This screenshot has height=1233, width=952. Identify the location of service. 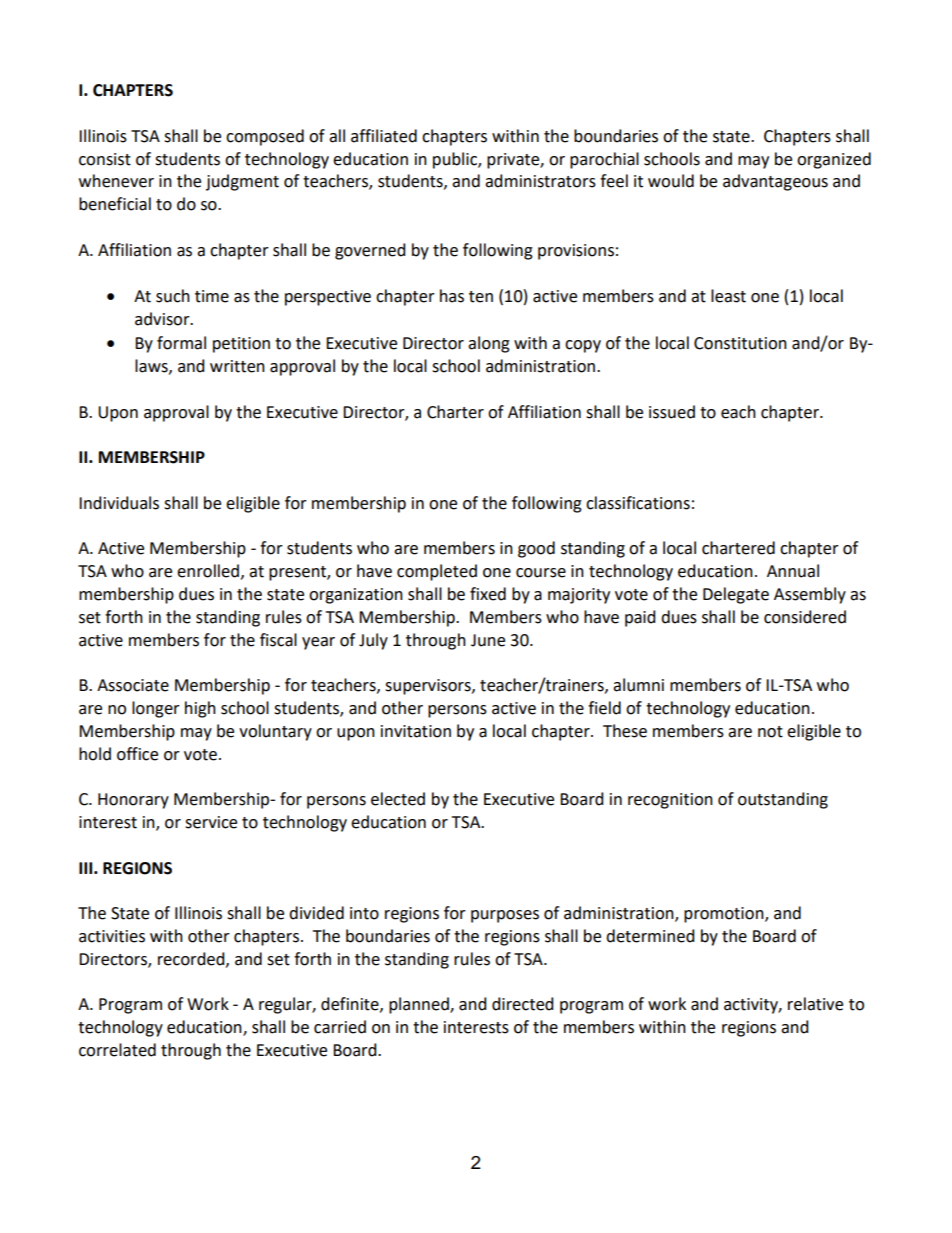
(211, 822).
